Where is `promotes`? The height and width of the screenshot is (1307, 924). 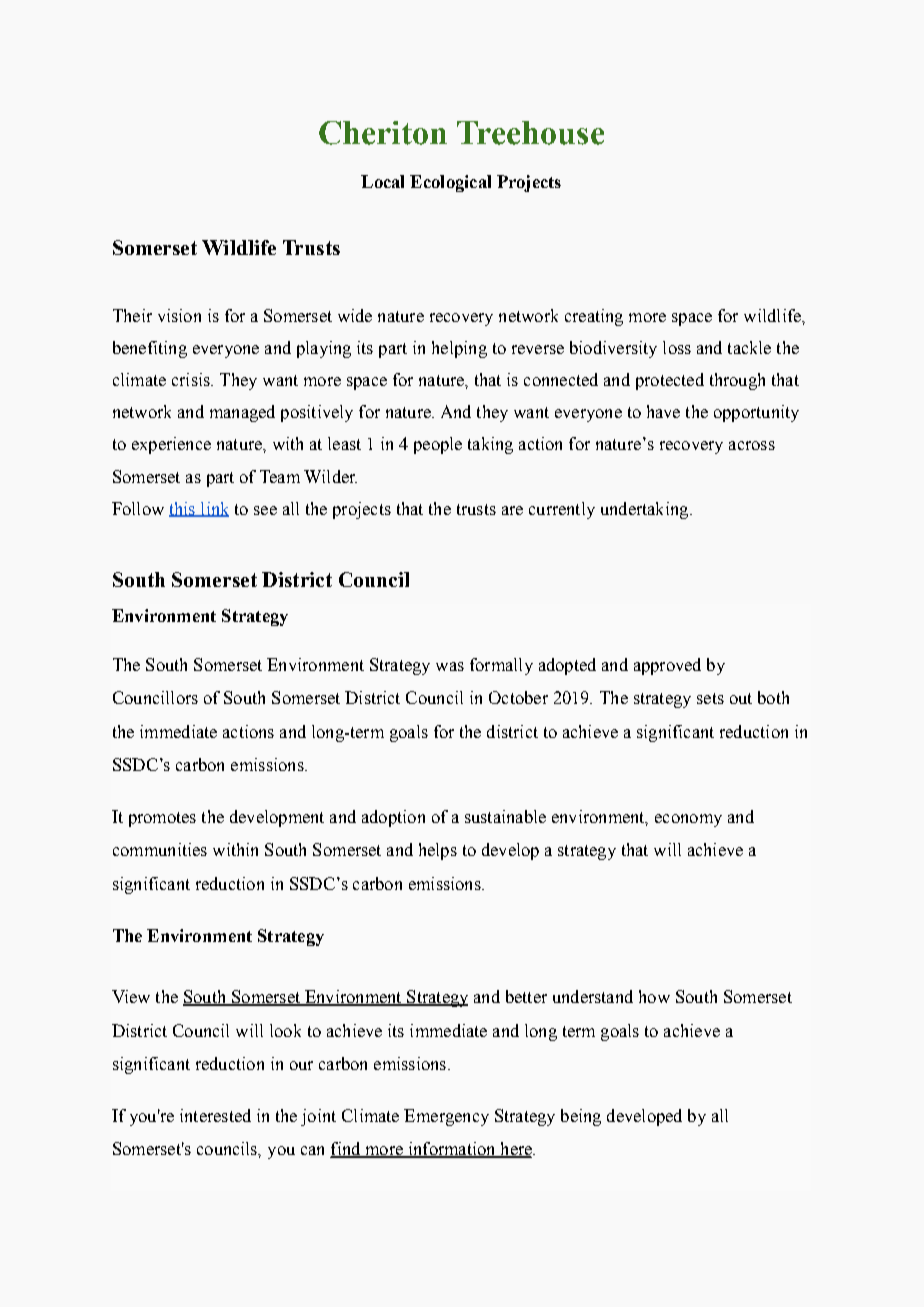
promotes is located at coordinates (162, 819).
